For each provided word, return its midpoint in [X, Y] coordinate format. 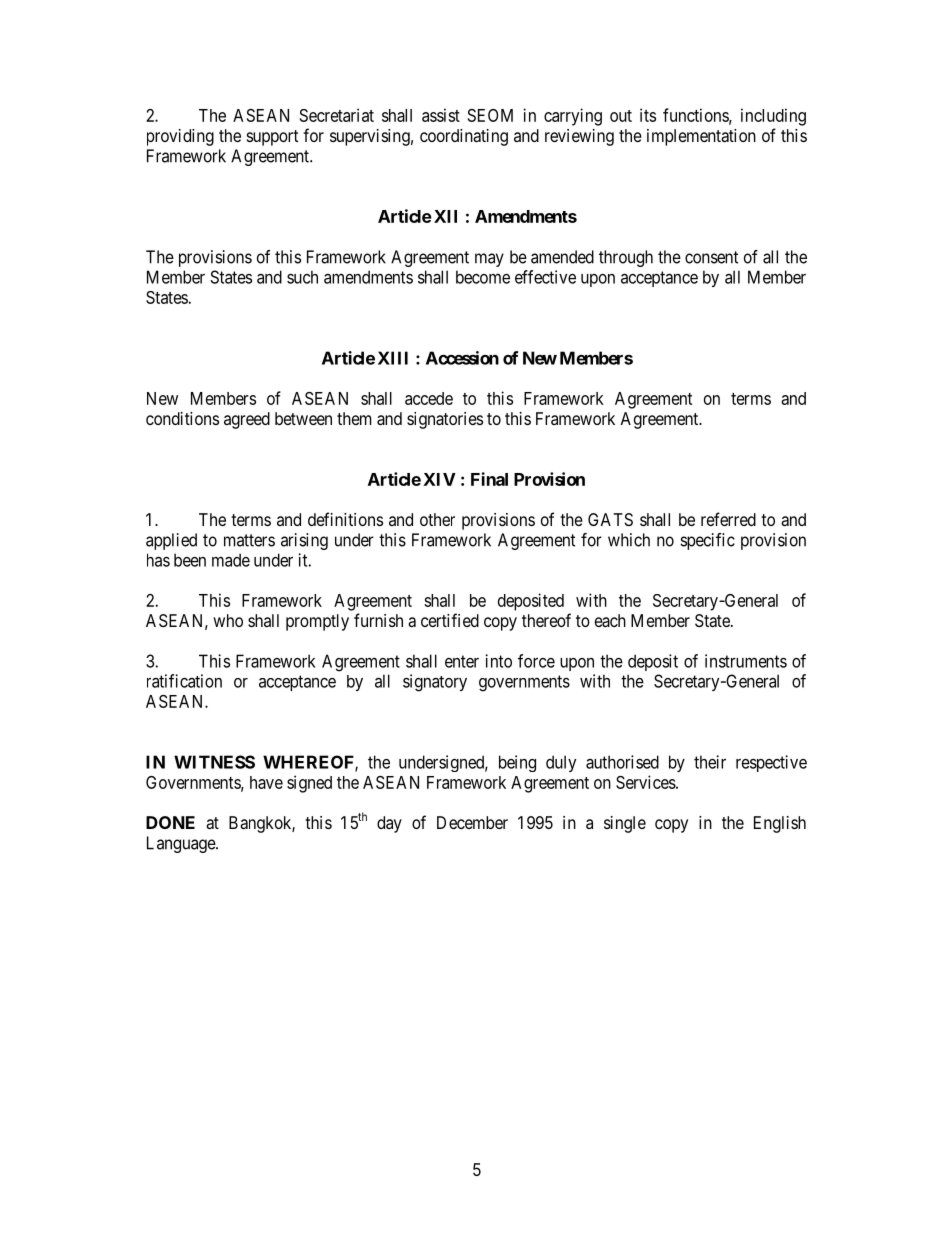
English [780, 824]
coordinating [464, 137]
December [472, 822]
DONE [170, 822]
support [272, 138]
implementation [701, 137]
